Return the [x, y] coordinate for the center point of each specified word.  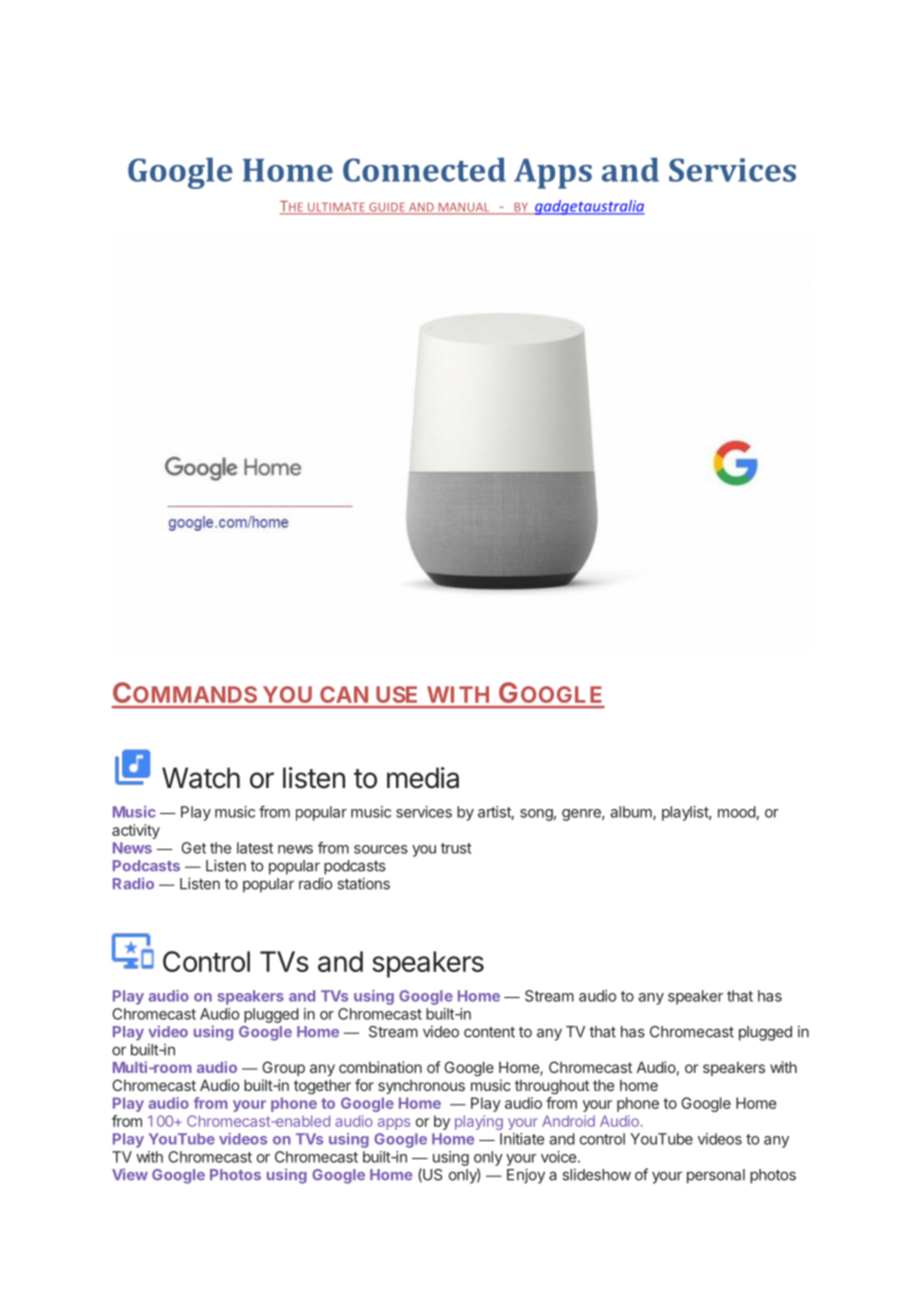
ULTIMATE [336, 208]
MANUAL [464, 208]
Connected [424, 169]
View [130, 1174]
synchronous [421, 1087]
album [632, 813]
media [423, 778]
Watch [201, 778]
